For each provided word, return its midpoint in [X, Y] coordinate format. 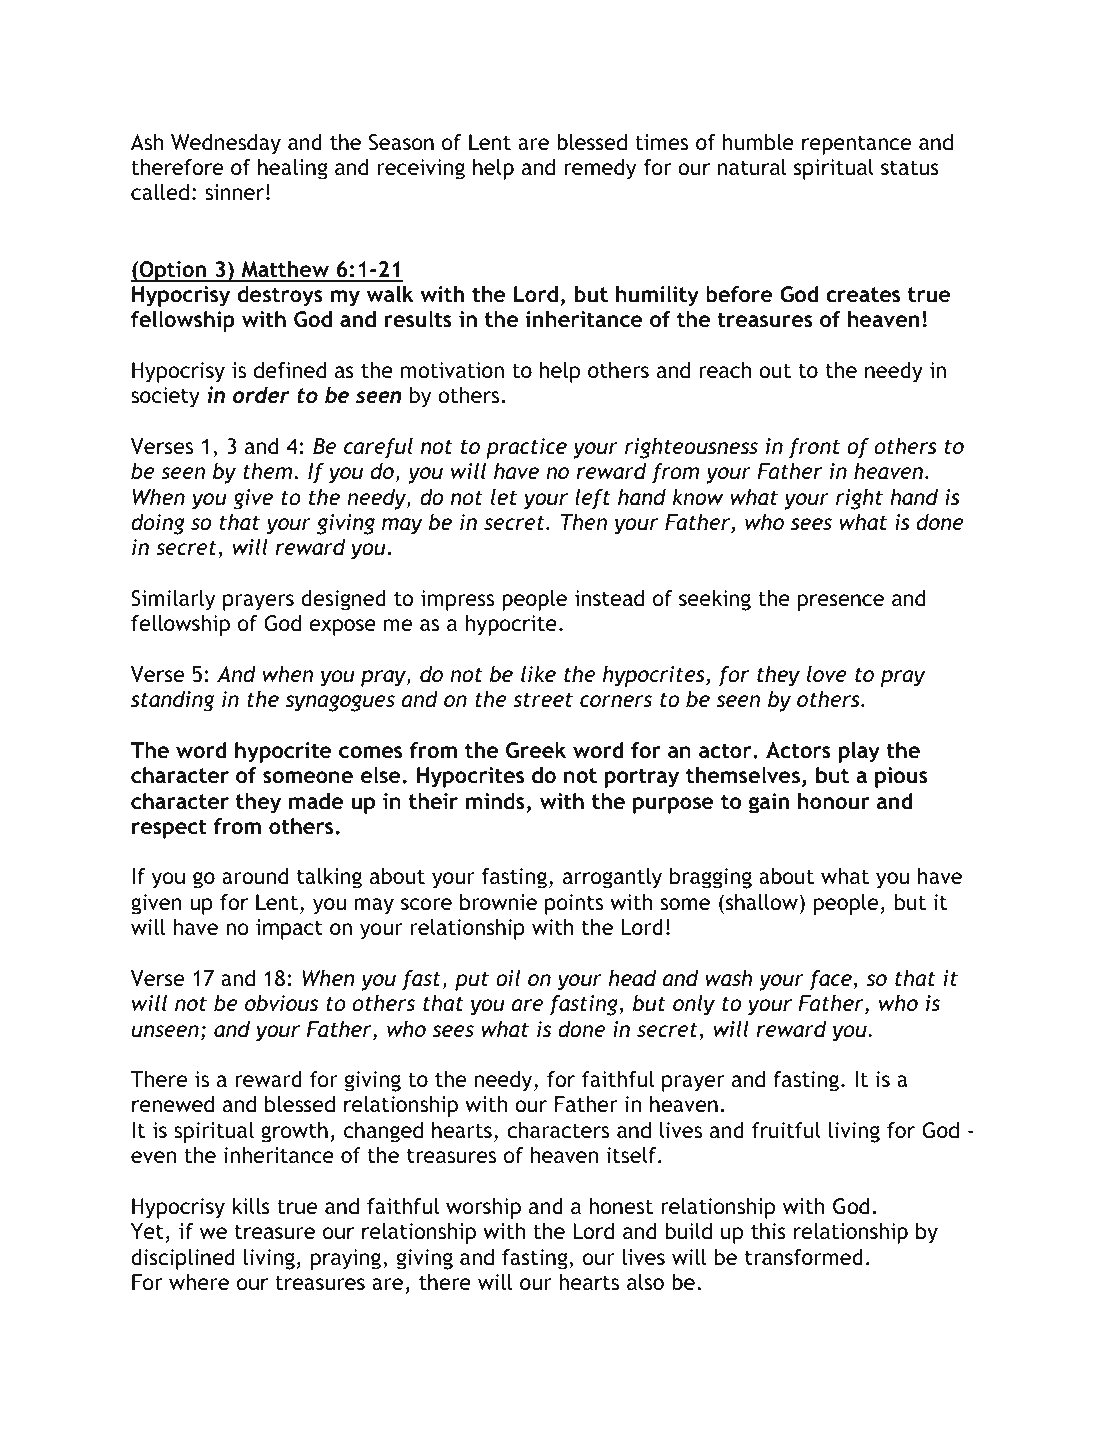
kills [251, 1206]
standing [172, 701]
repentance [856, 145]
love [827, 674]
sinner [236, 192]
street [543, 700]
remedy [600, 169]
